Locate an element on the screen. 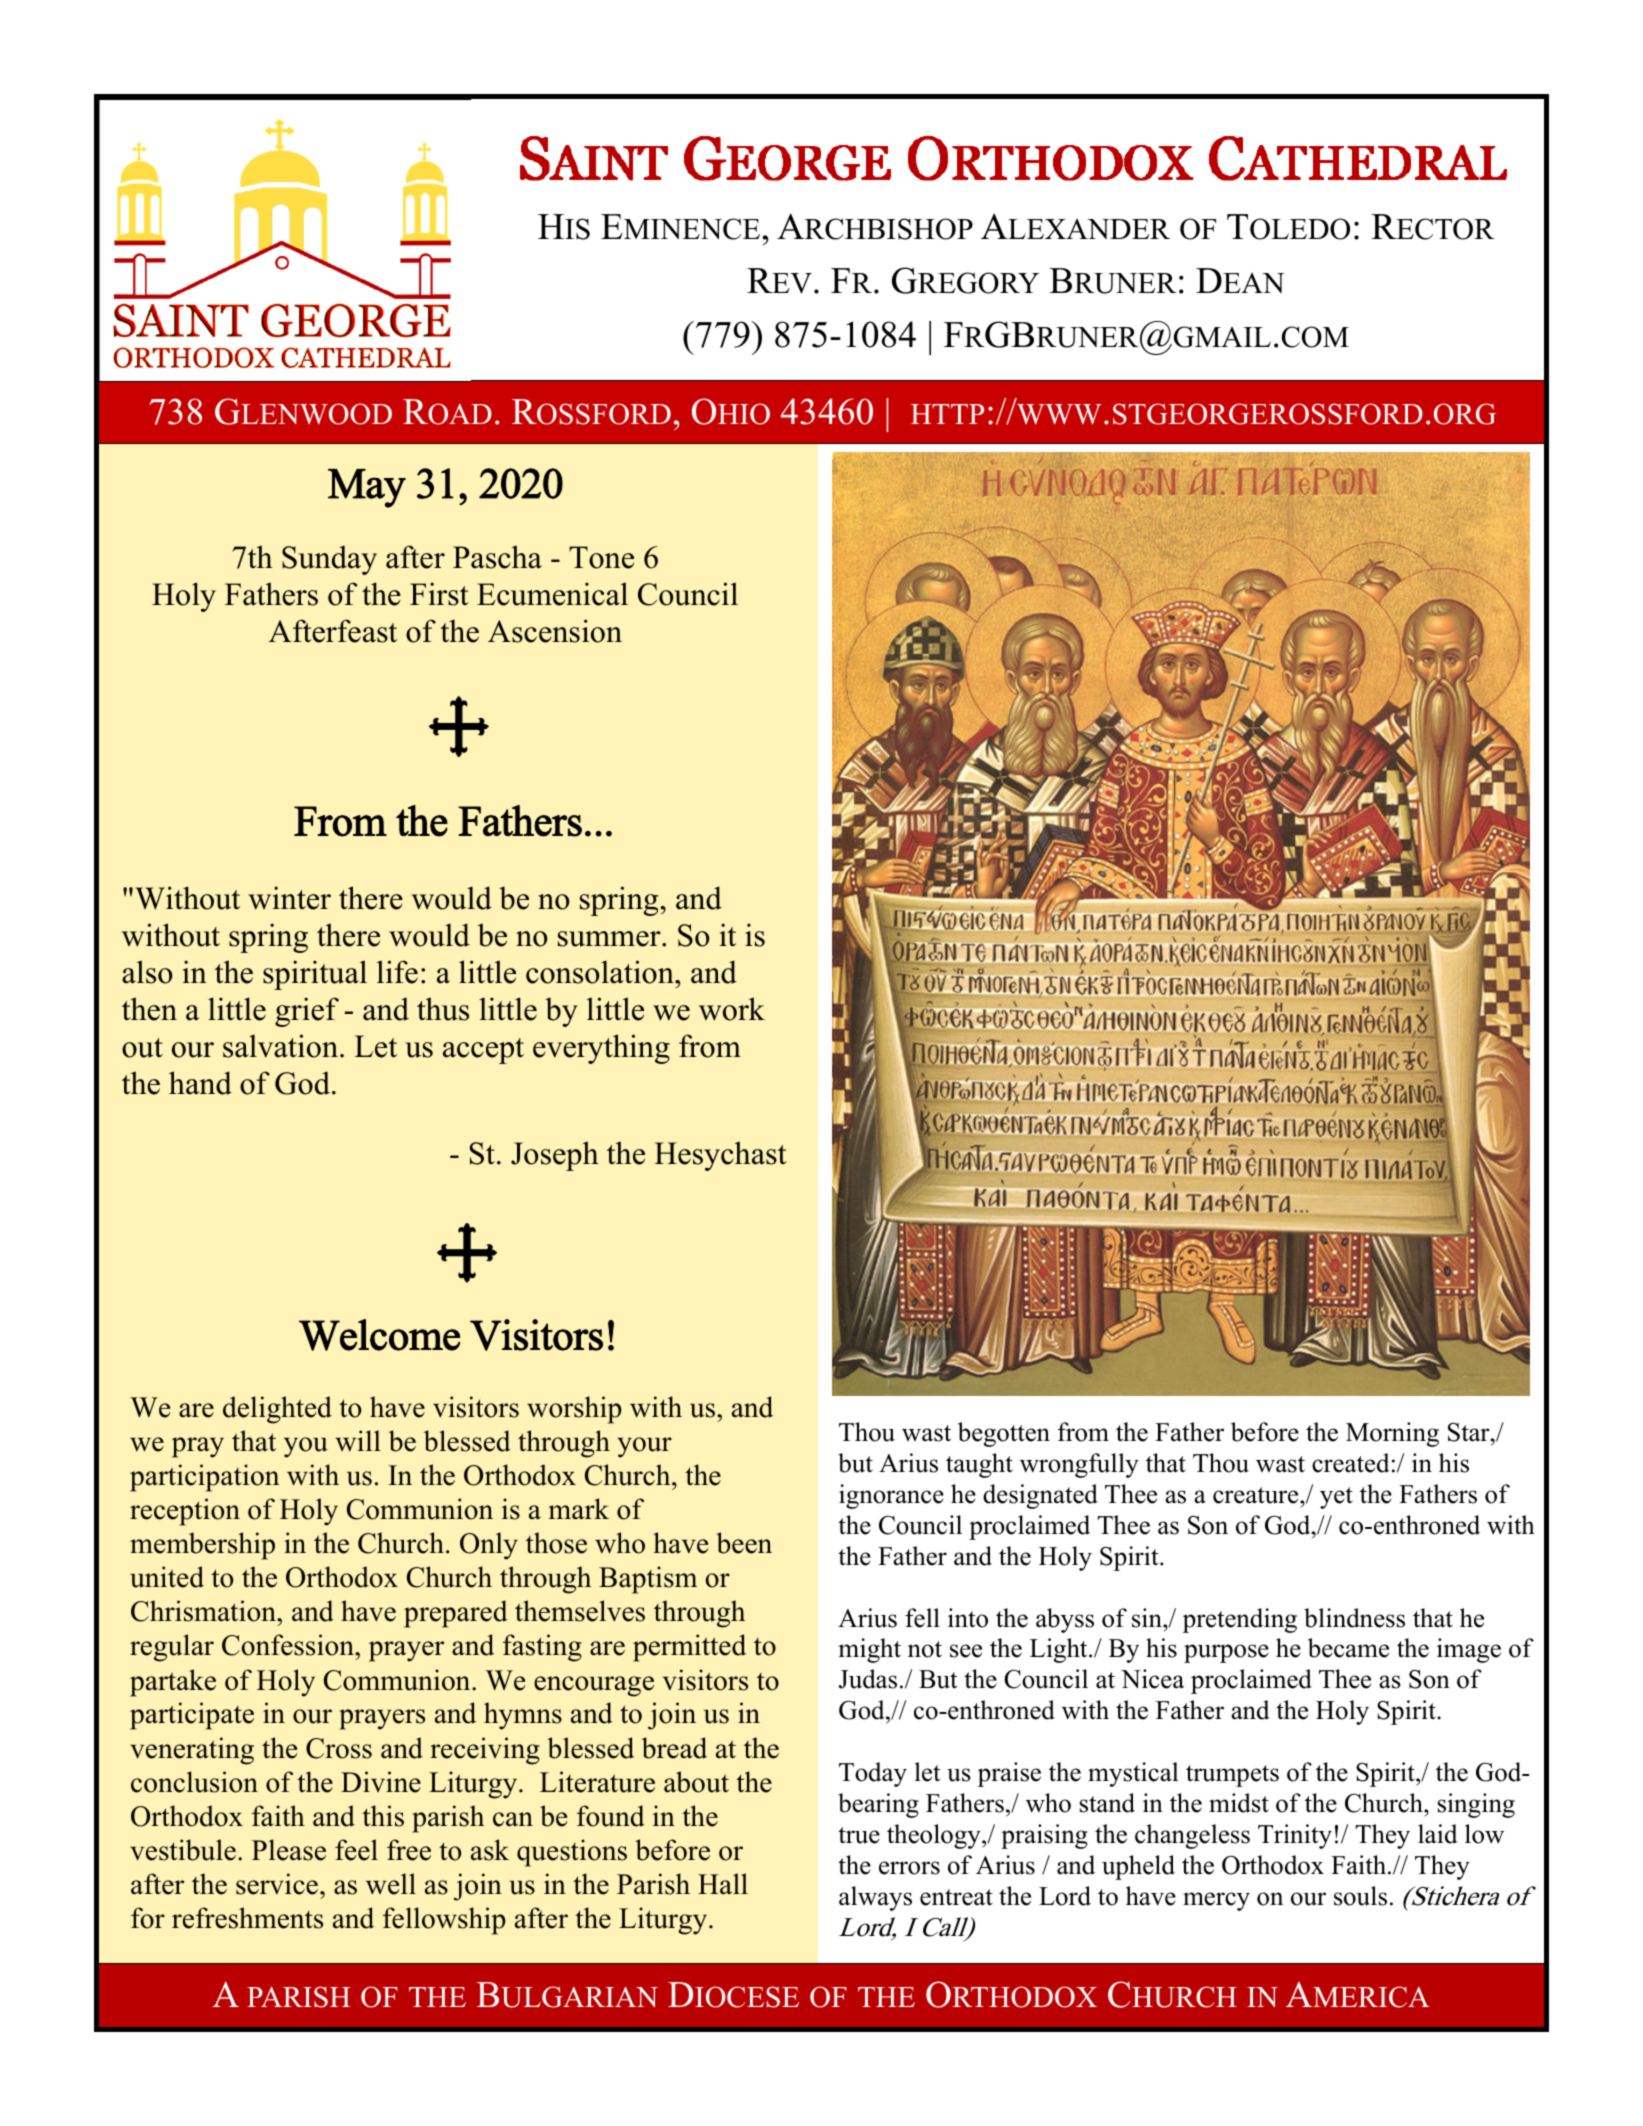 The image size is (1643, 2126). ignorance is located at coordinates (891, 1496).
